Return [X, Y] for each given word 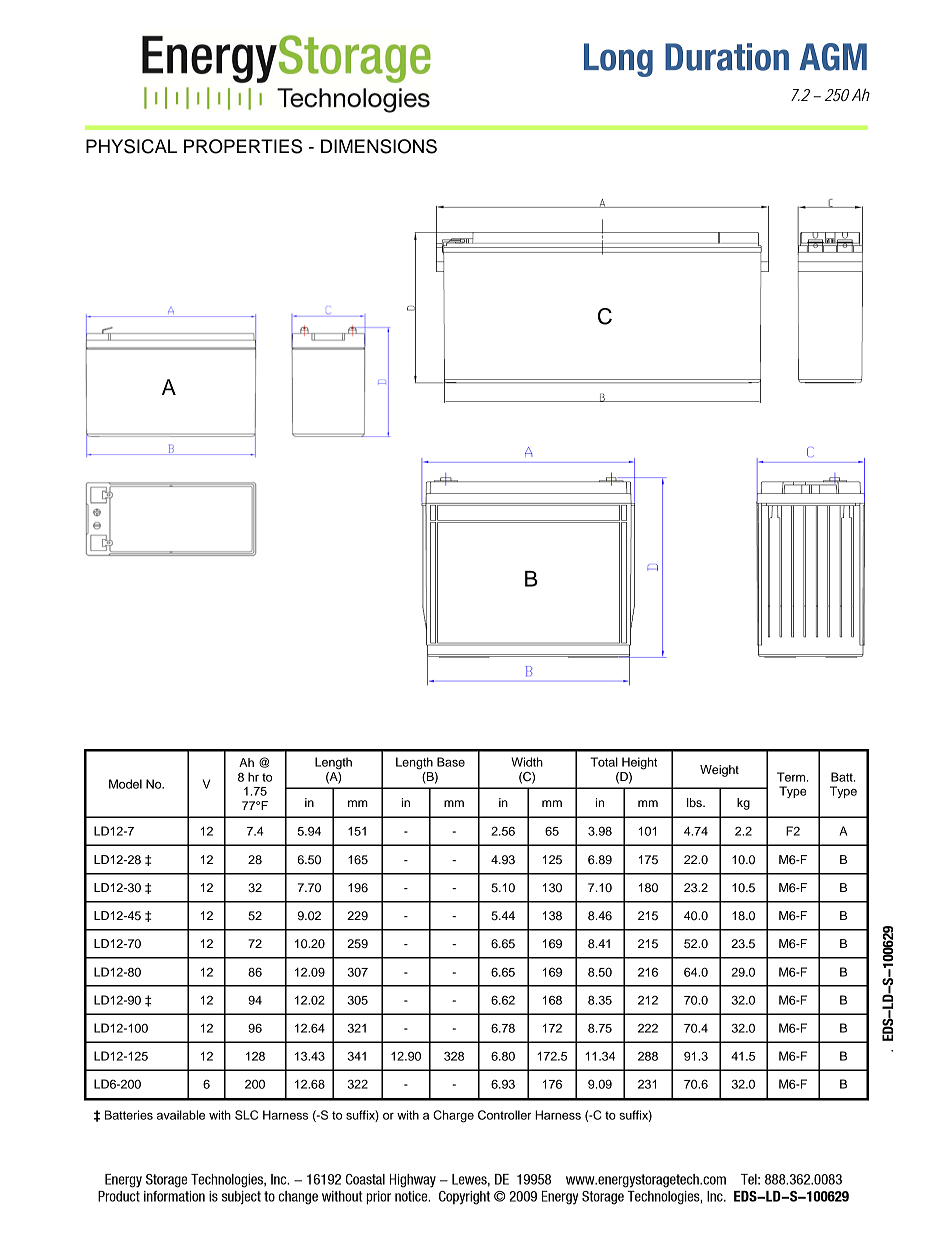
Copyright [464, 1198]
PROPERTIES [243, 146]
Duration [727, 57]
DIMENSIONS [379, 146]
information [174, 1196]
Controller [504, 1115]
